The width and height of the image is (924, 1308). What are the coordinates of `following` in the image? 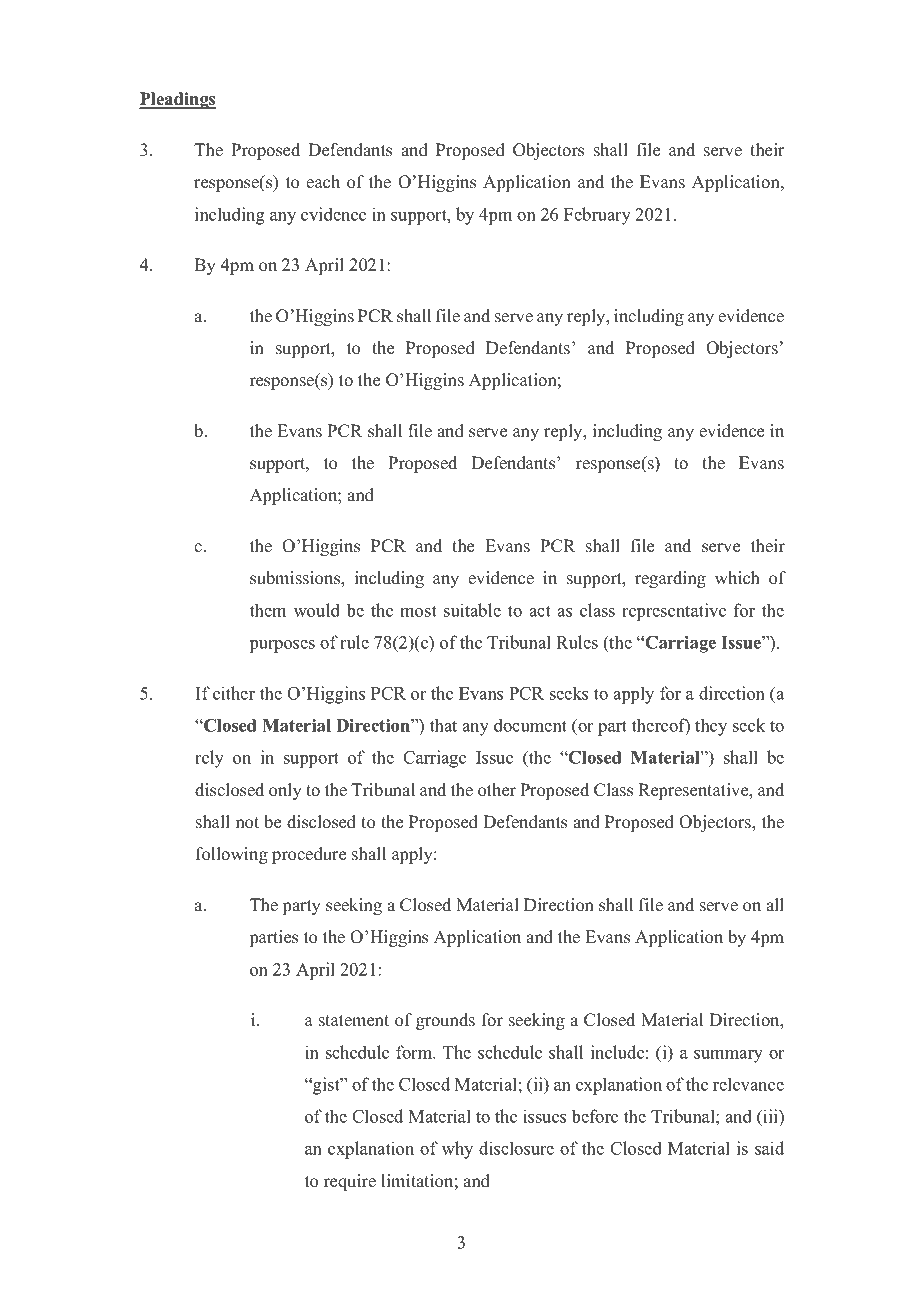 It's located at (232, 855).
